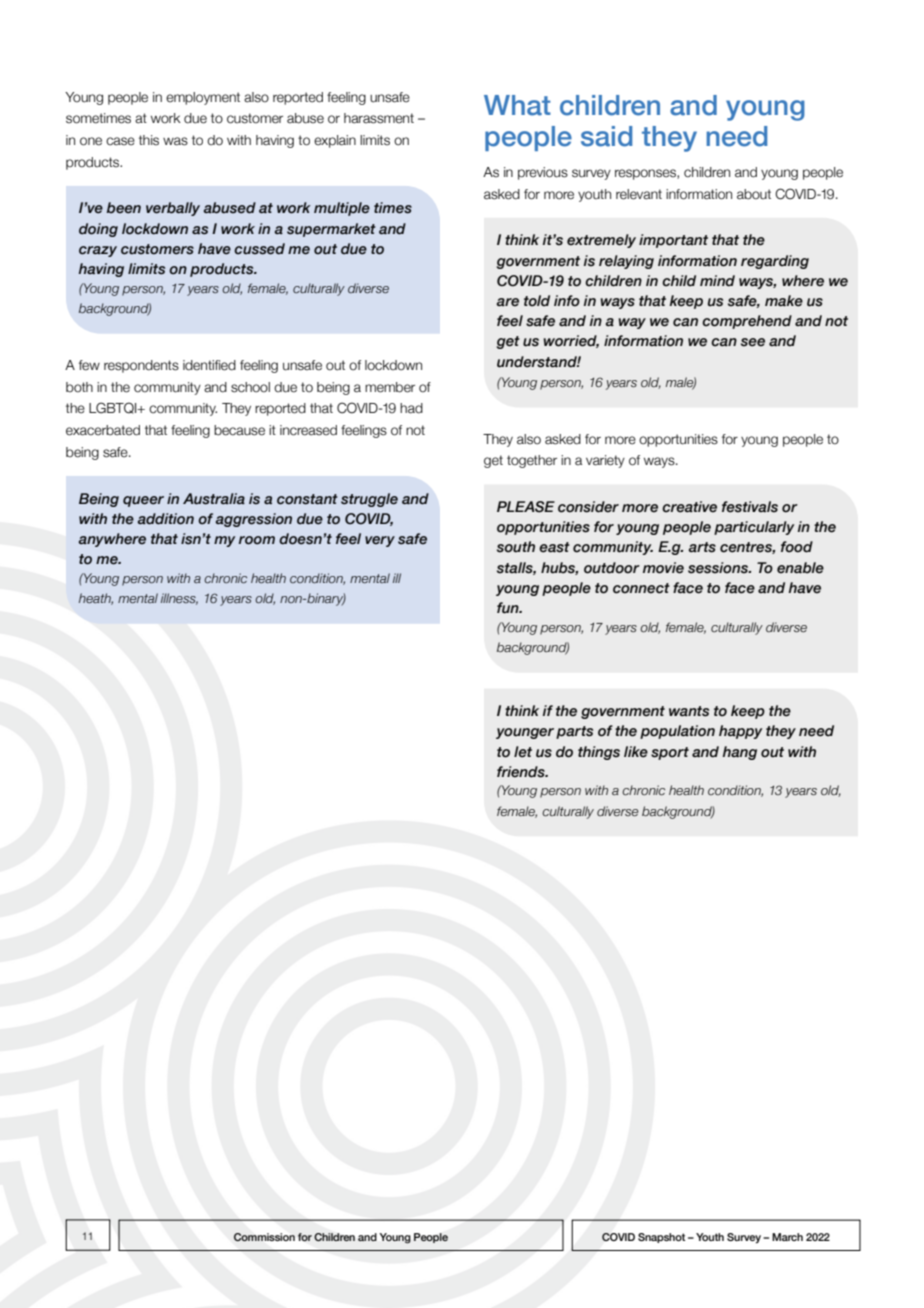  What do you see at coordinates (175, 141) in the document?
I see `was` at bounding box center [175, 141].
